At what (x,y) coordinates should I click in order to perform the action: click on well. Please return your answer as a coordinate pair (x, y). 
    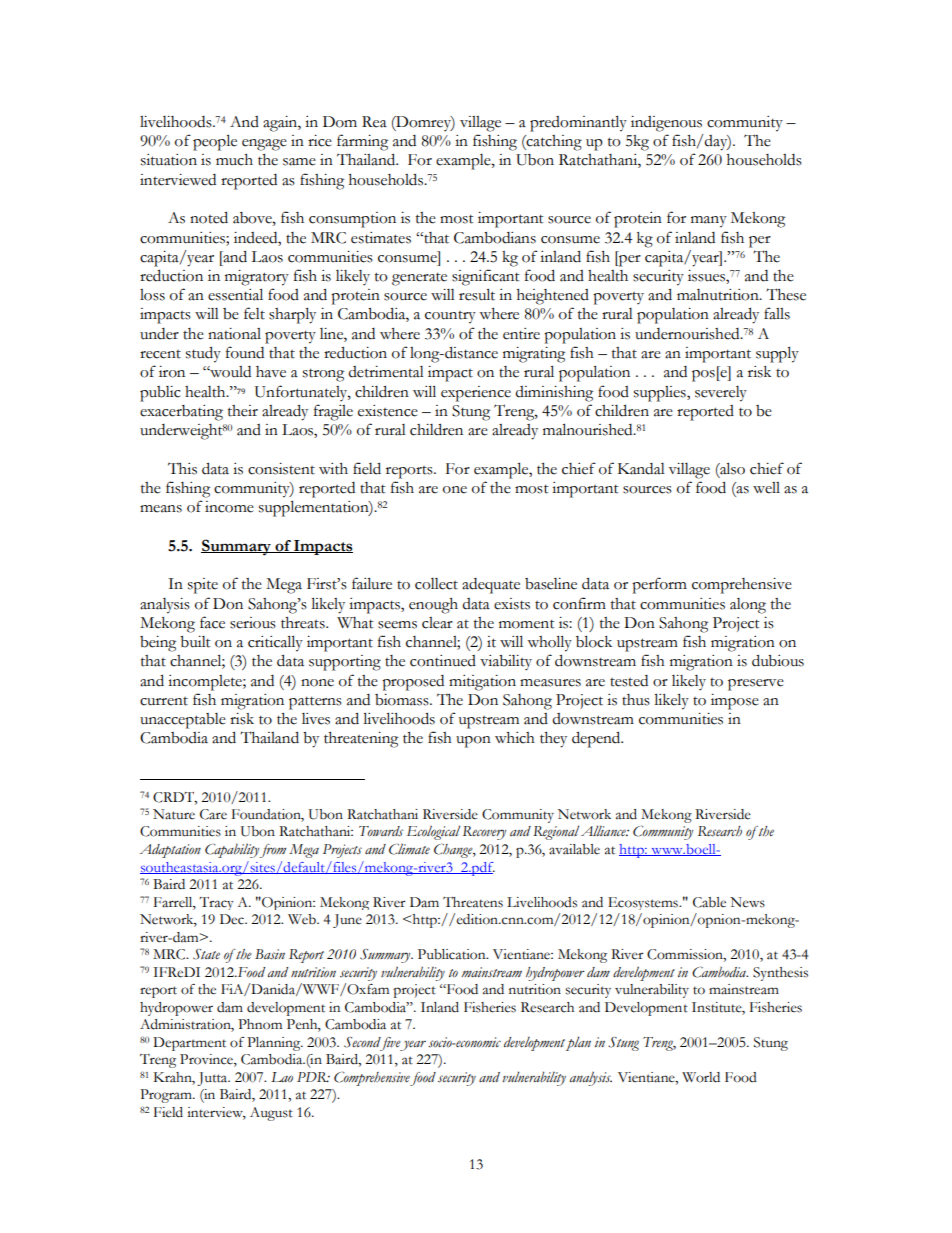
    Looking at the image, I should click on (766, 488).
